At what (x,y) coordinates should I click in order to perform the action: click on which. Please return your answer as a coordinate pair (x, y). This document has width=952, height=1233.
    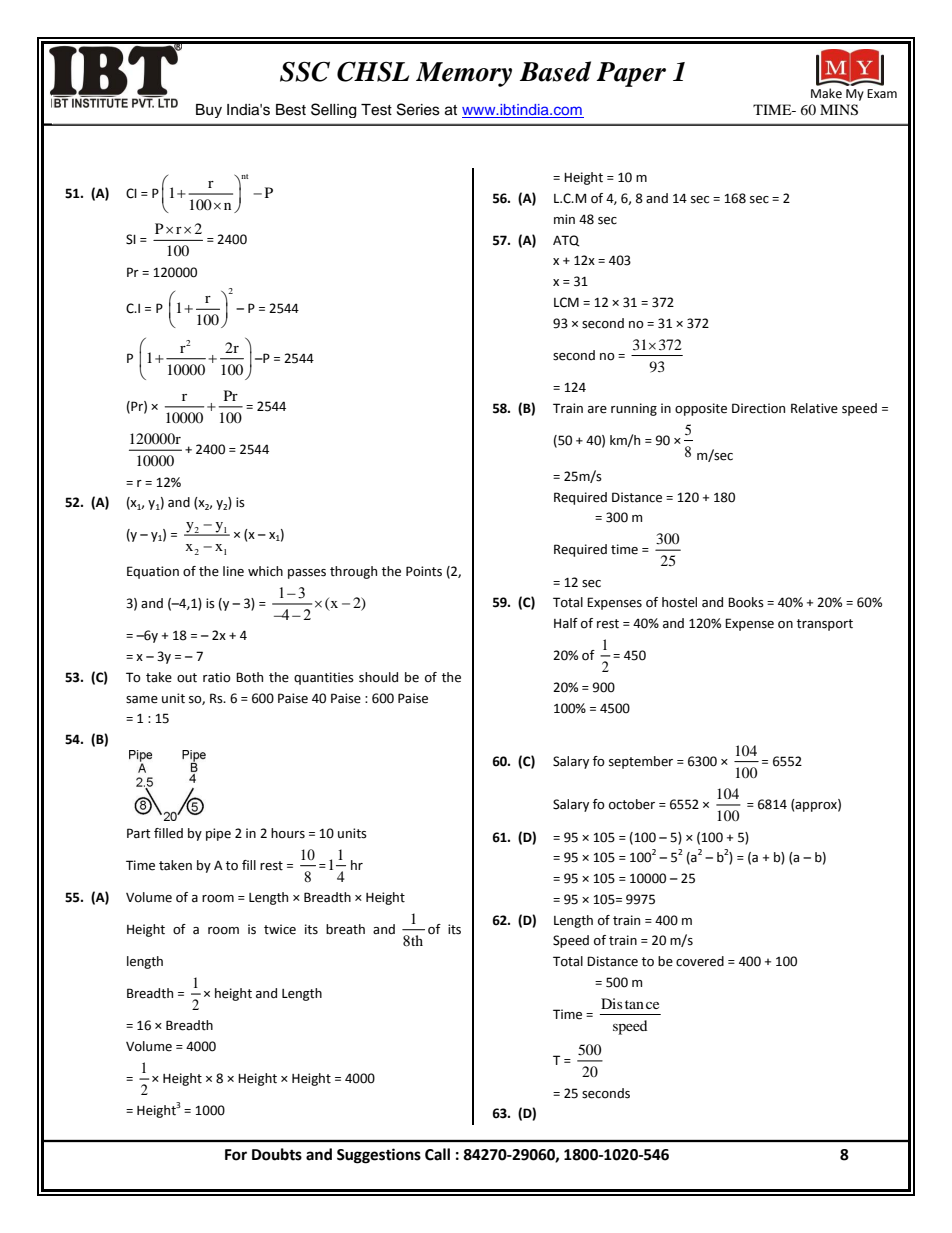
    Looking at the image, I should click on (265, 571).
